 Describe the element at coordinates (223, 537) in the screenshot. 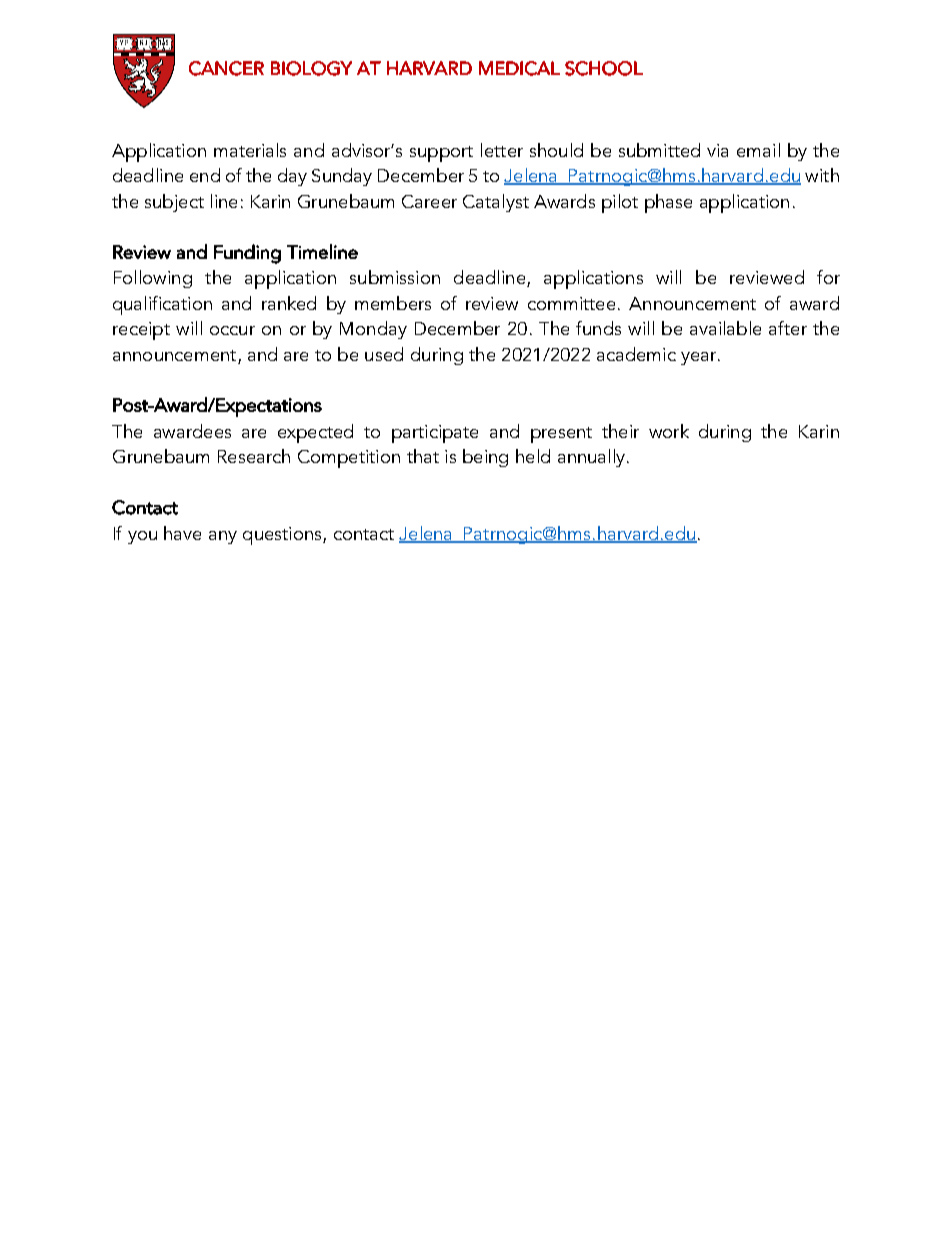

I see `any` at that location.
